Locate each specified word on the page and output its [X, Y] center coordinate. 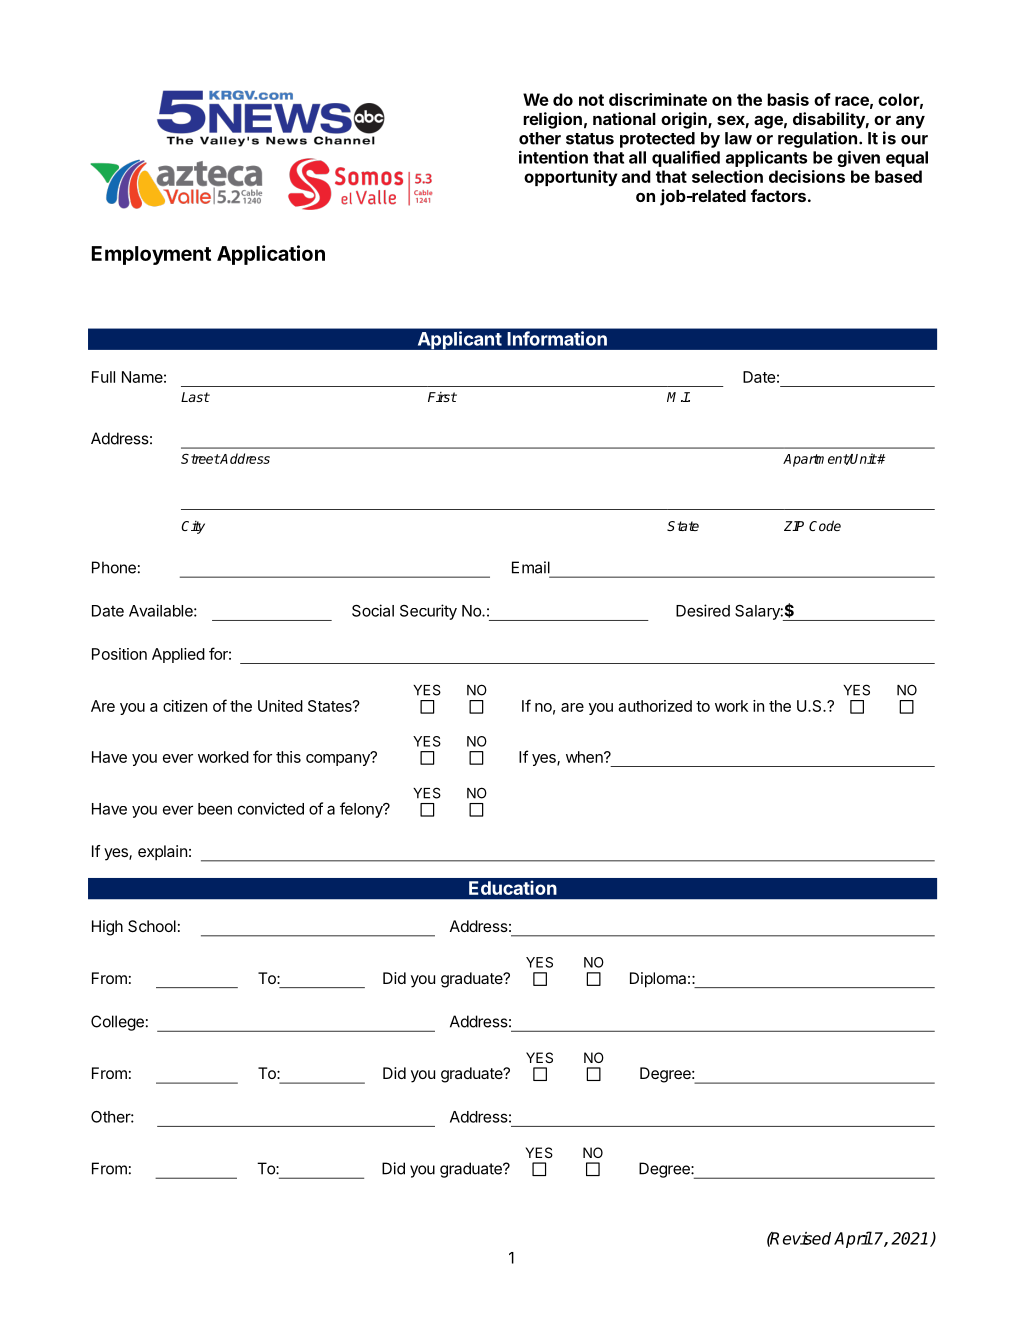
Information [557, 338]
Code [825, 525]
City [193, 527]
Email [531, 567]
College [117, 1023]
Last [195, 397]
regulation [817, 139]
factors [778, 195]
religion [552, 120]
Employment [151, 255]
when [585, 757]
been [215, 809]
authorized [655, 706]
